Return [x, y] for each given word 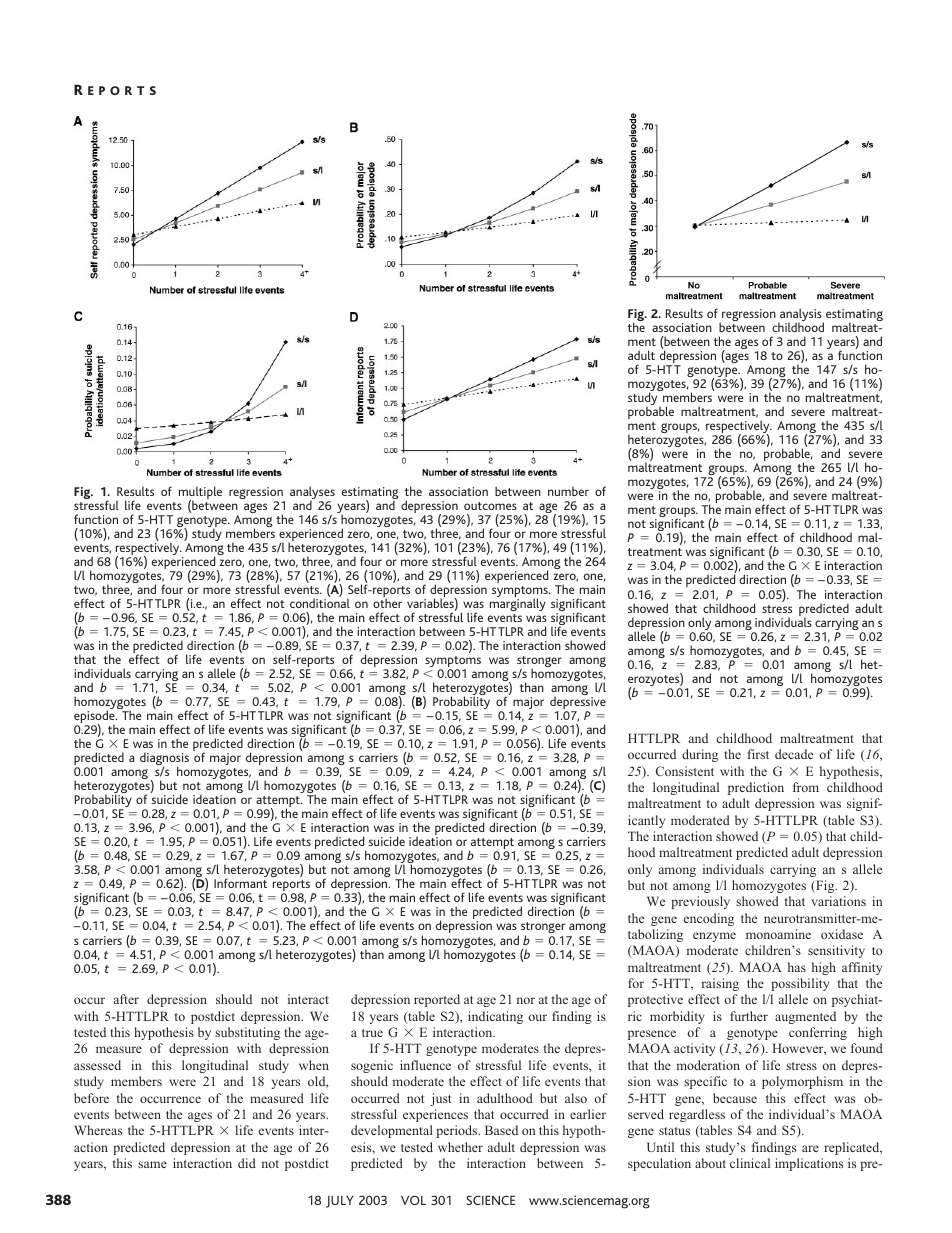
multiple [200, 494]
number [568, 491]
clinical [750, 1163]
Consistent [685, 771]
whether [460, 1147]
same [152, 1164]
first [758, 754]
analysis [801, 316]
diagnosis [164, 760]
